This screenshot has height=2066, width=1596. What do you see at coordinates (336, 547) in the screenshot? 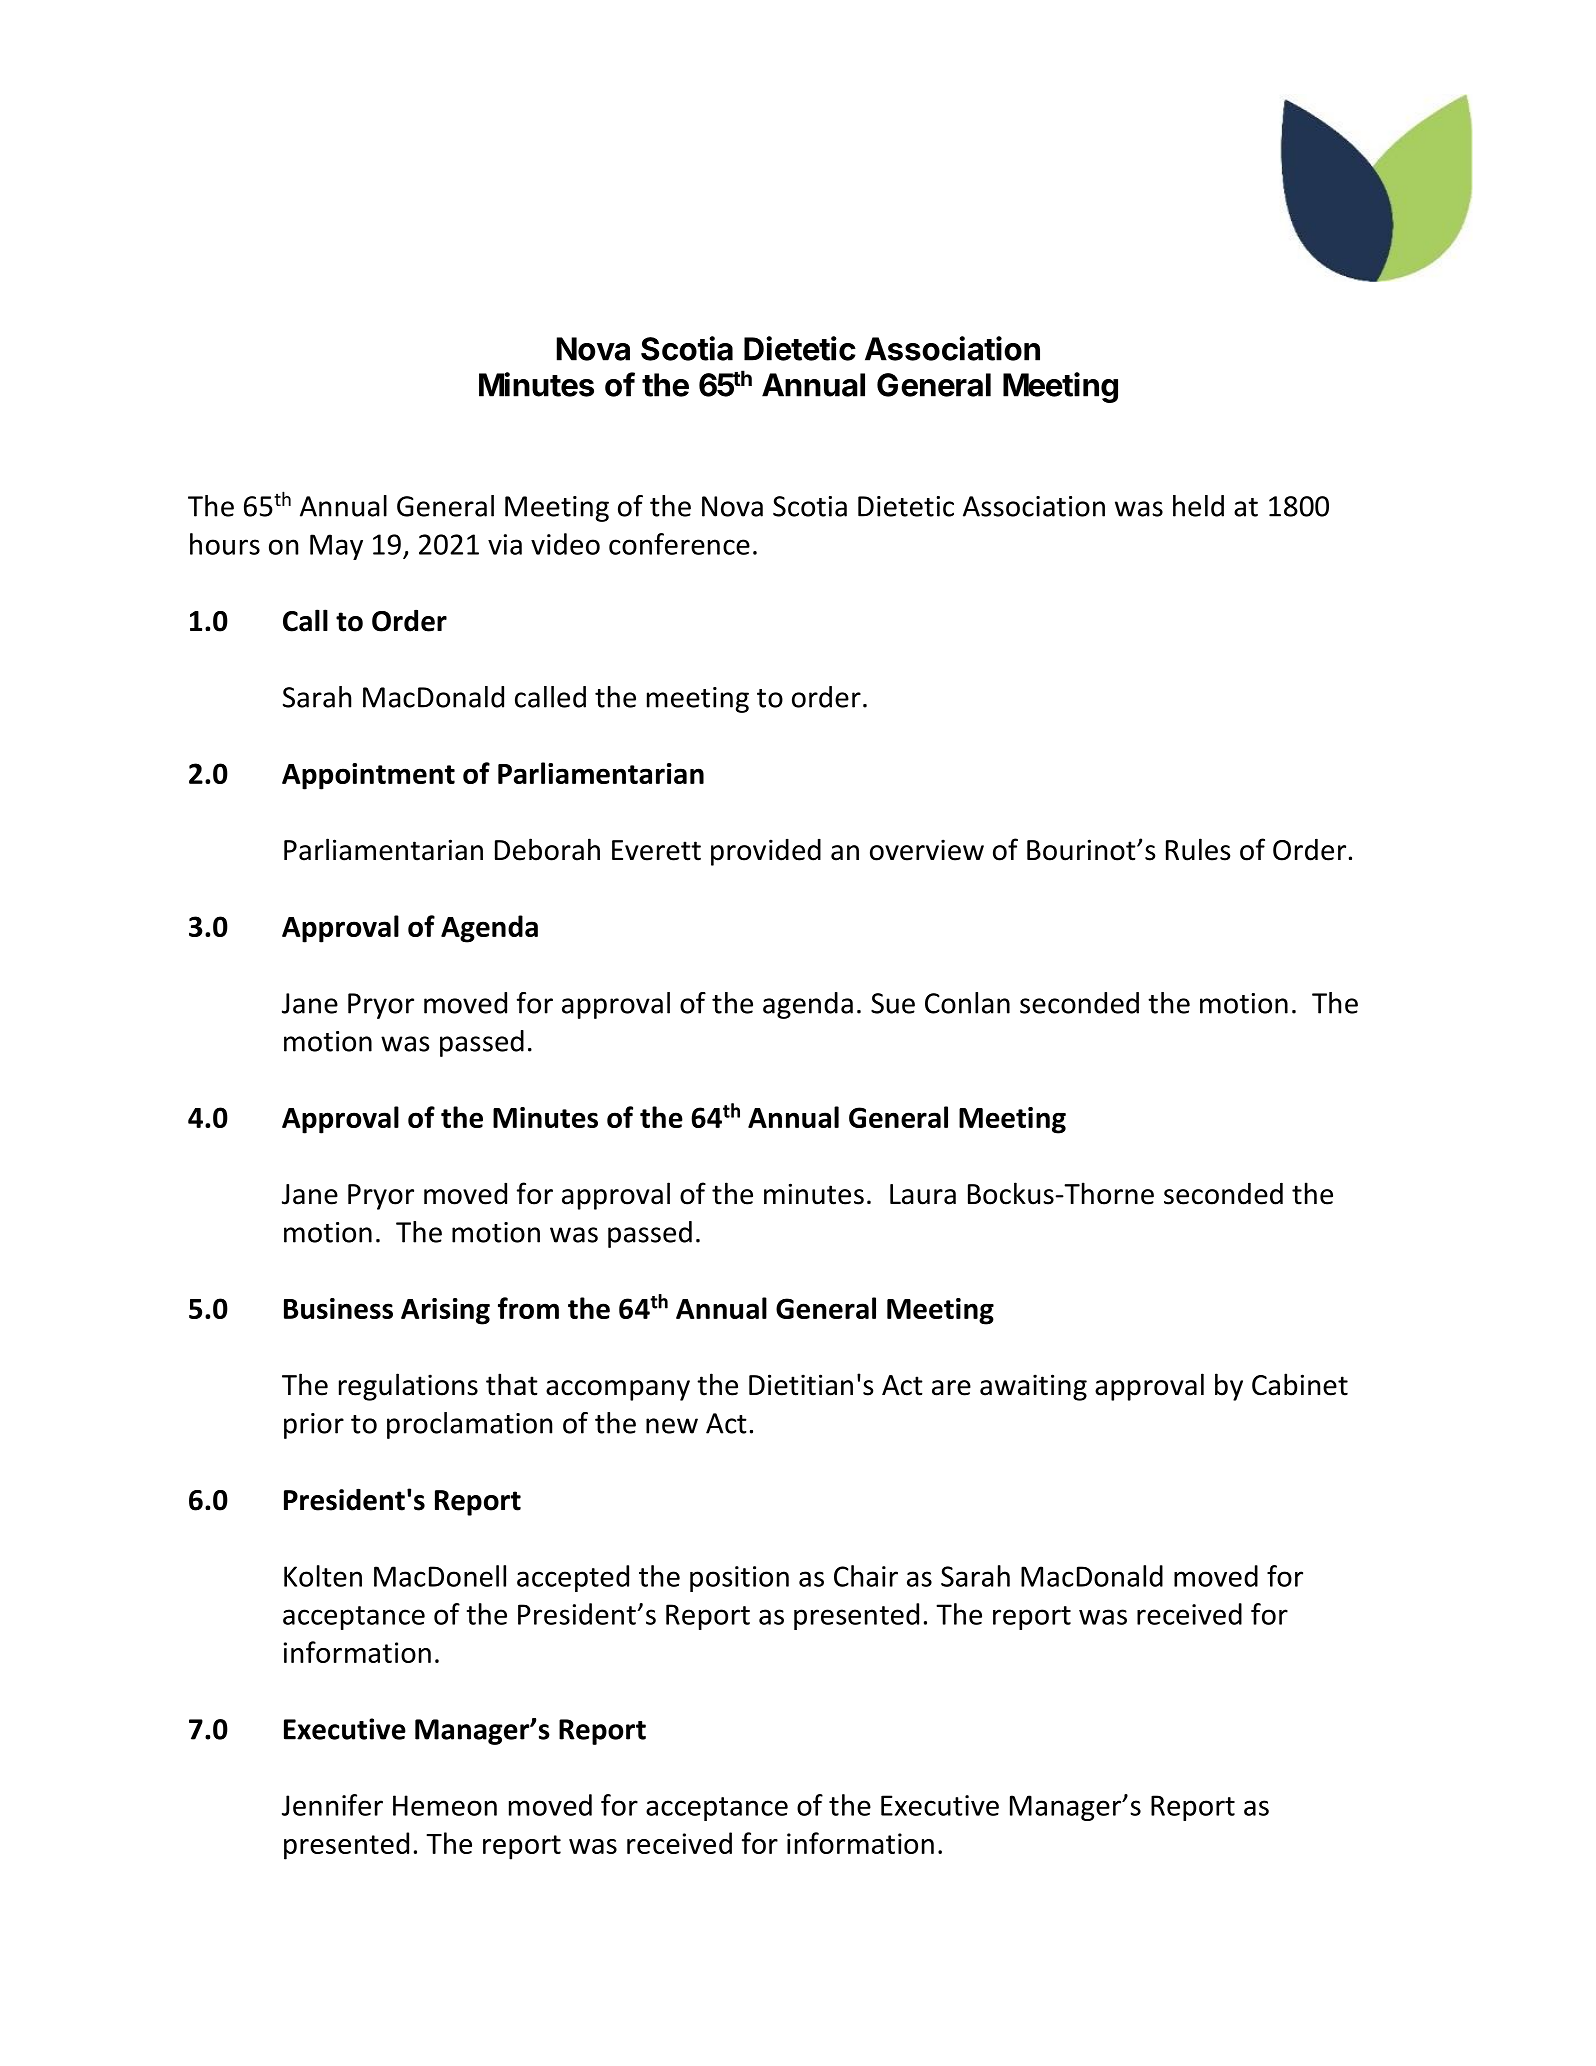
I see `May` at bounding box center [336, 547].
